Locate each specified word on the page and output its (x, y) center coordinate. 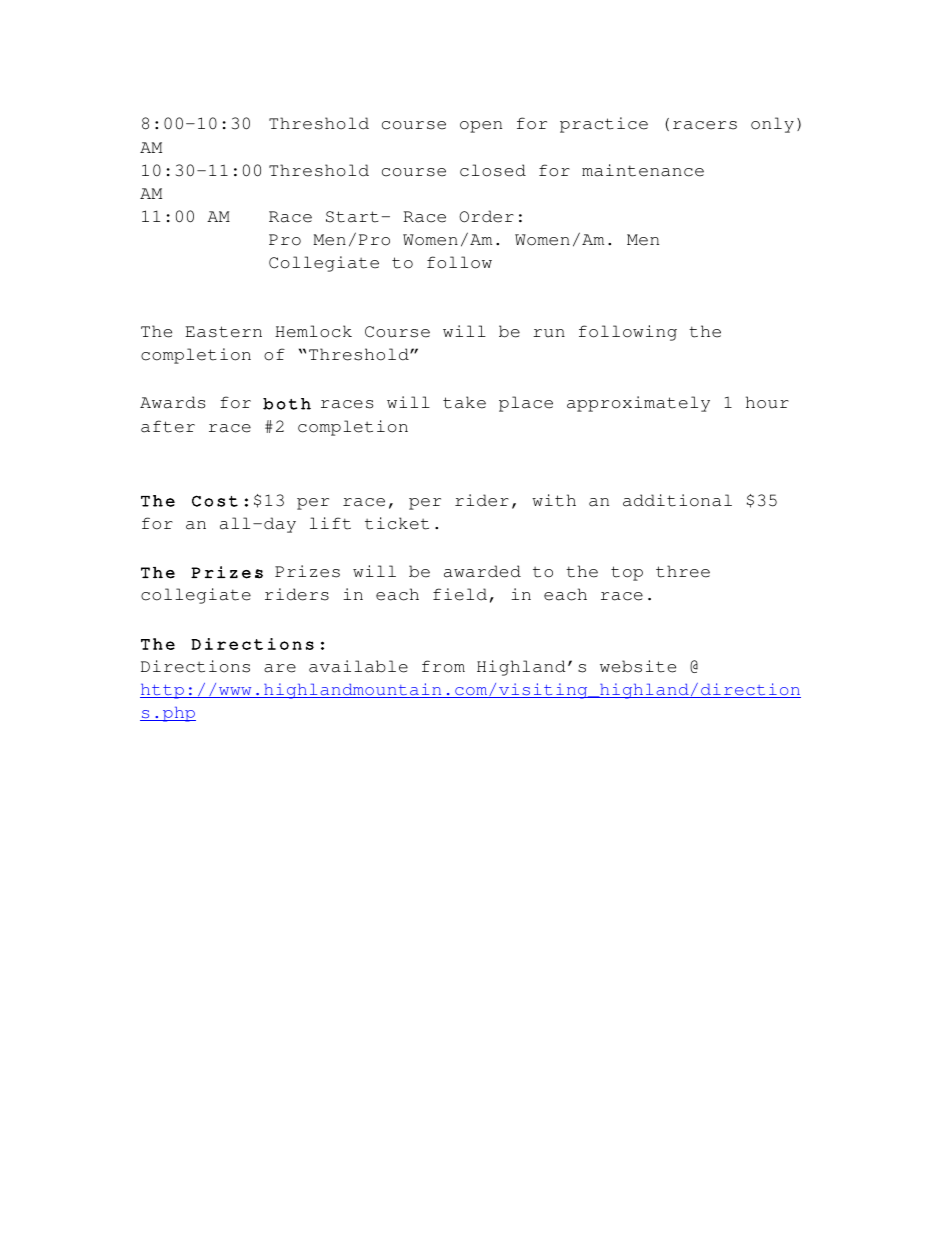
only (772, 125)
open (481, 127)
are (280, 668)
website (638, 666)
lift (330, 523)
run (549, 333)
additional (677, 500)
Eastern (223, 332)
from (443, 666)
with (554, 500)
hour (767, 402)
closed (493, 170)
